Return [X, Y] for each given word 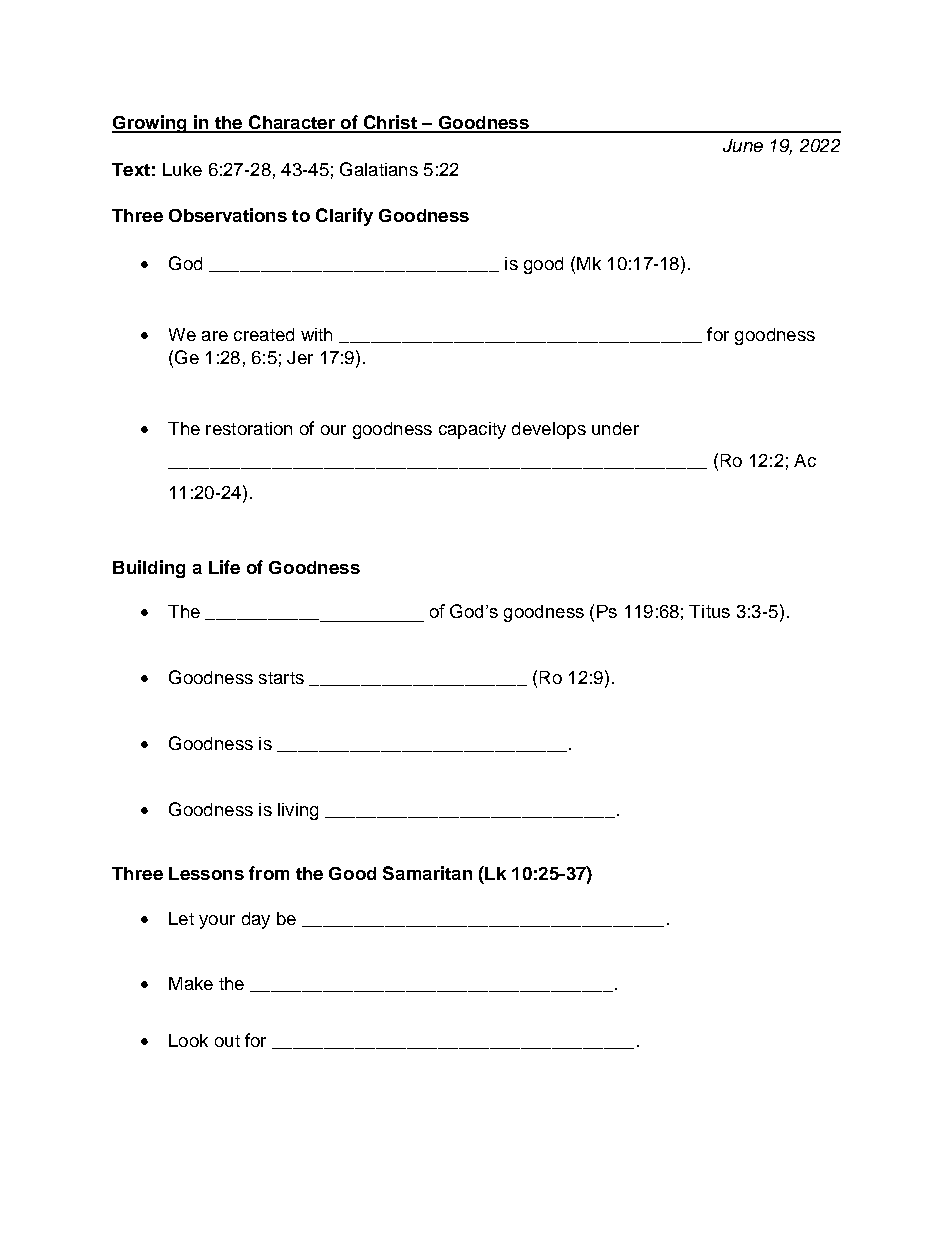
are [215, 336]
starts [281, 678]
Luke [182, 169]
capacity [472, 430]
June [743, 145]
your [217, 922]
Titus [709, 611]
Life [224, 567]
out [227, 1041]
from [269, 873]
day [256, 920]
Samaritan [427, 873]
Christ [390, 123]
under [615, 428]
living [298, 811]
